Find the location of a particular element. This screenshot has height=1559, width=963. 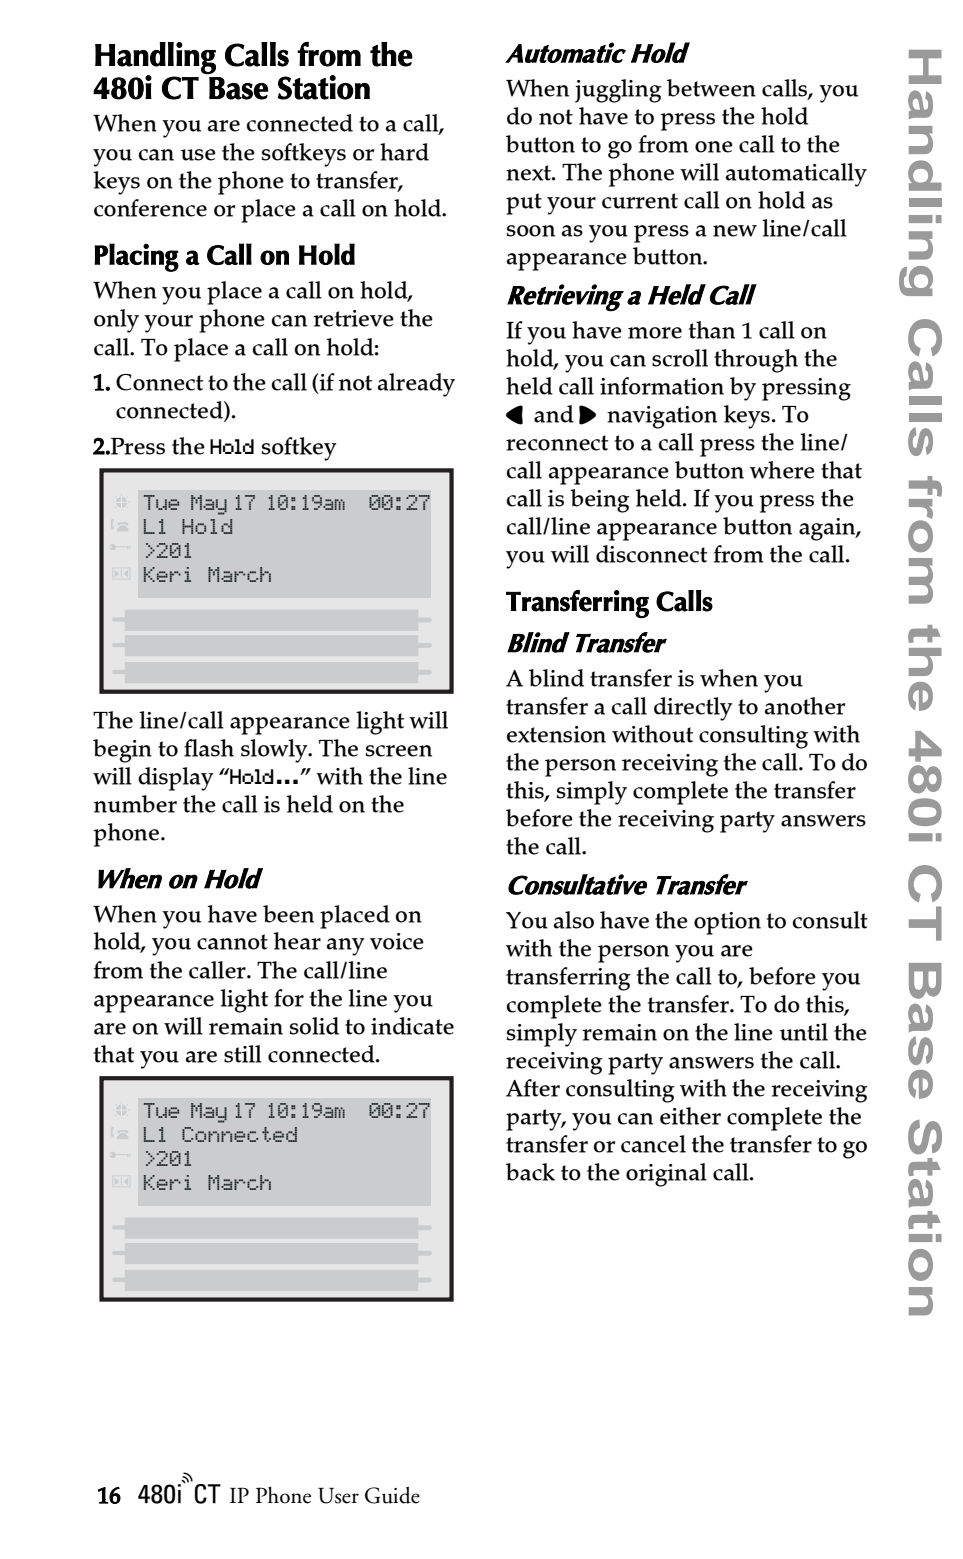

screen is located at coordinates (399, 751).
